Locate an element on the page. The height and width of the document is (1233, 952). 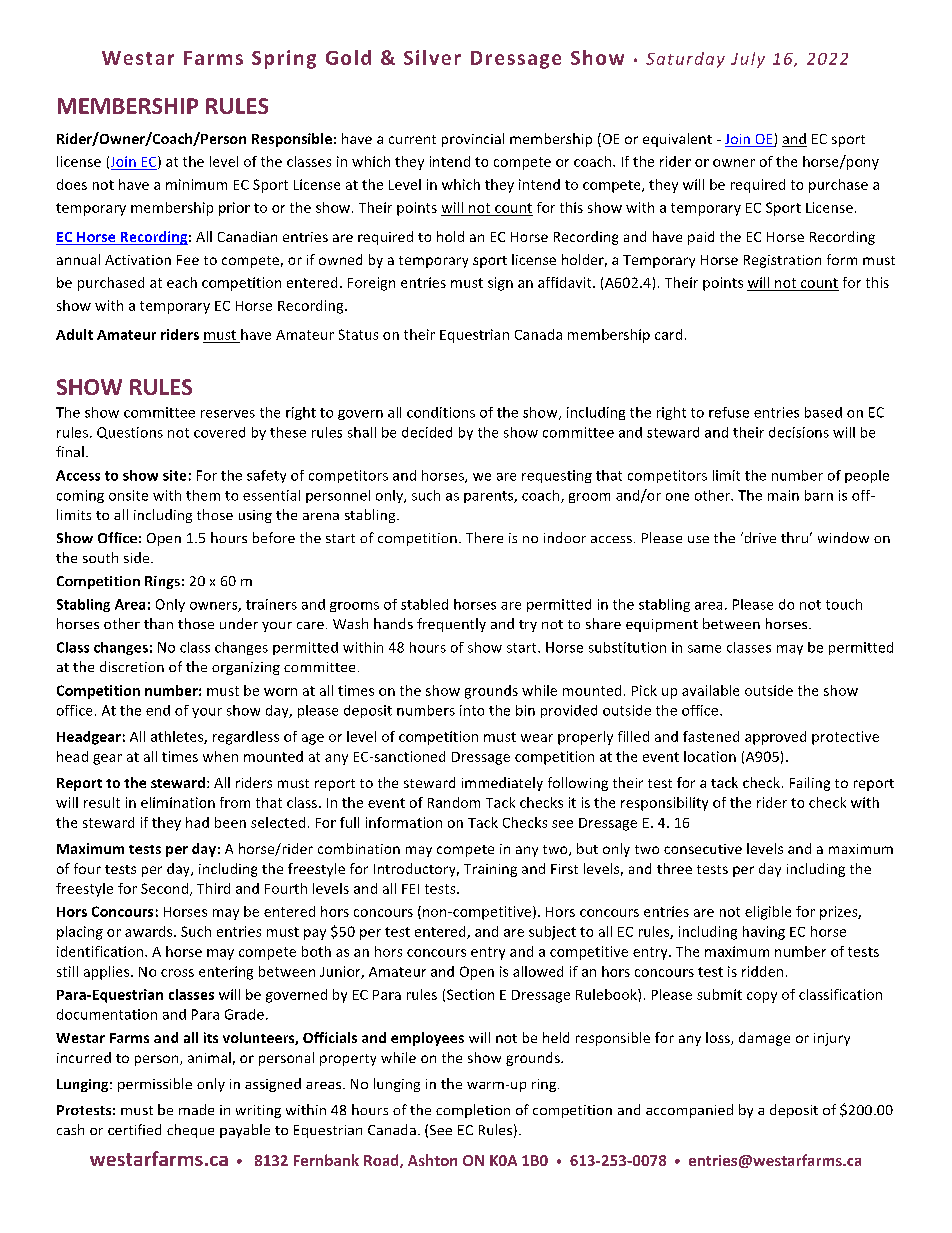
awards is located at coordinates (150, 931).
